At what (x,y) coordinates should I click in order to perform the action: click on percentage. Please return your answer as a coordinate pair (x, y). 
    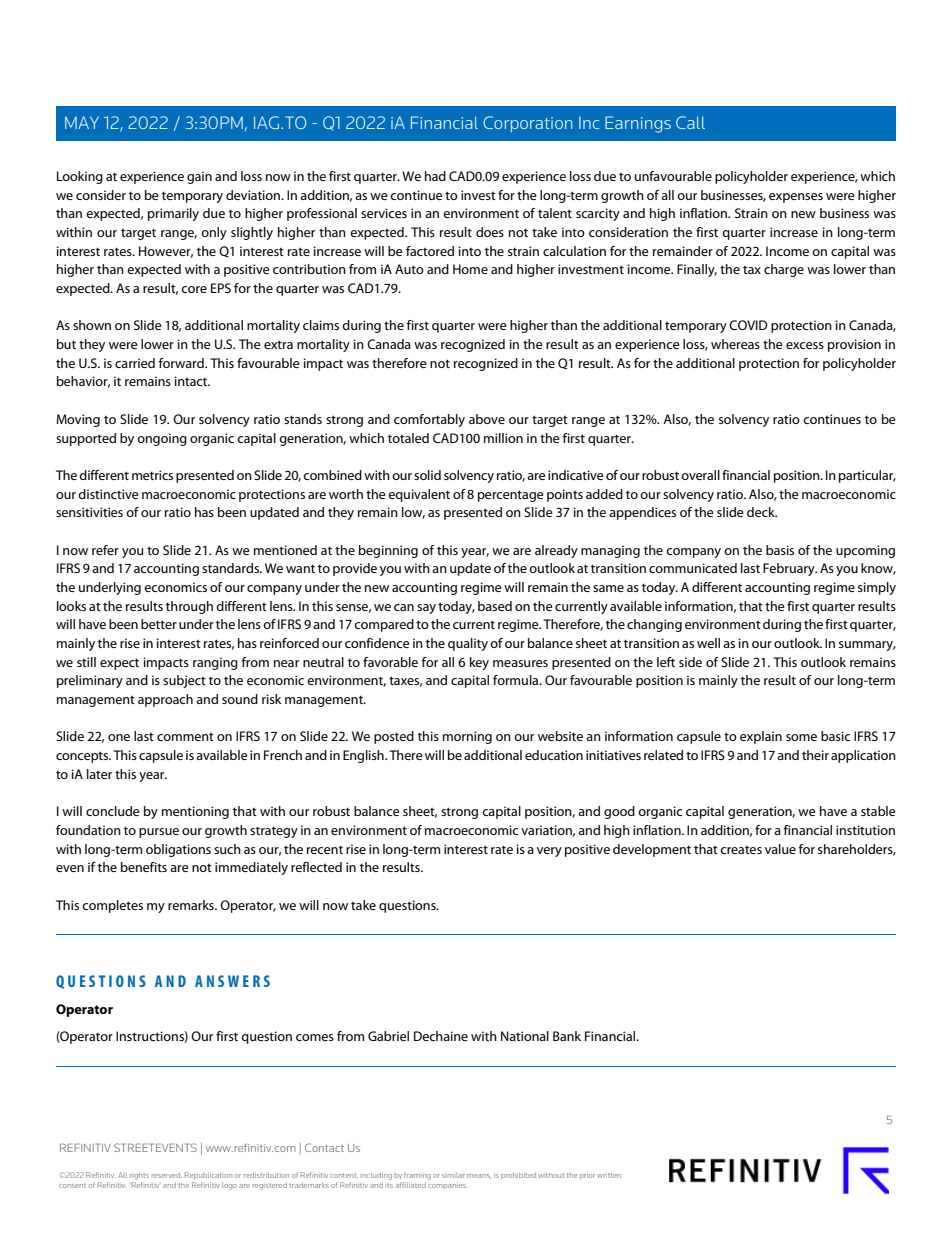
    Looking at the image, I should click on (511, 496).
